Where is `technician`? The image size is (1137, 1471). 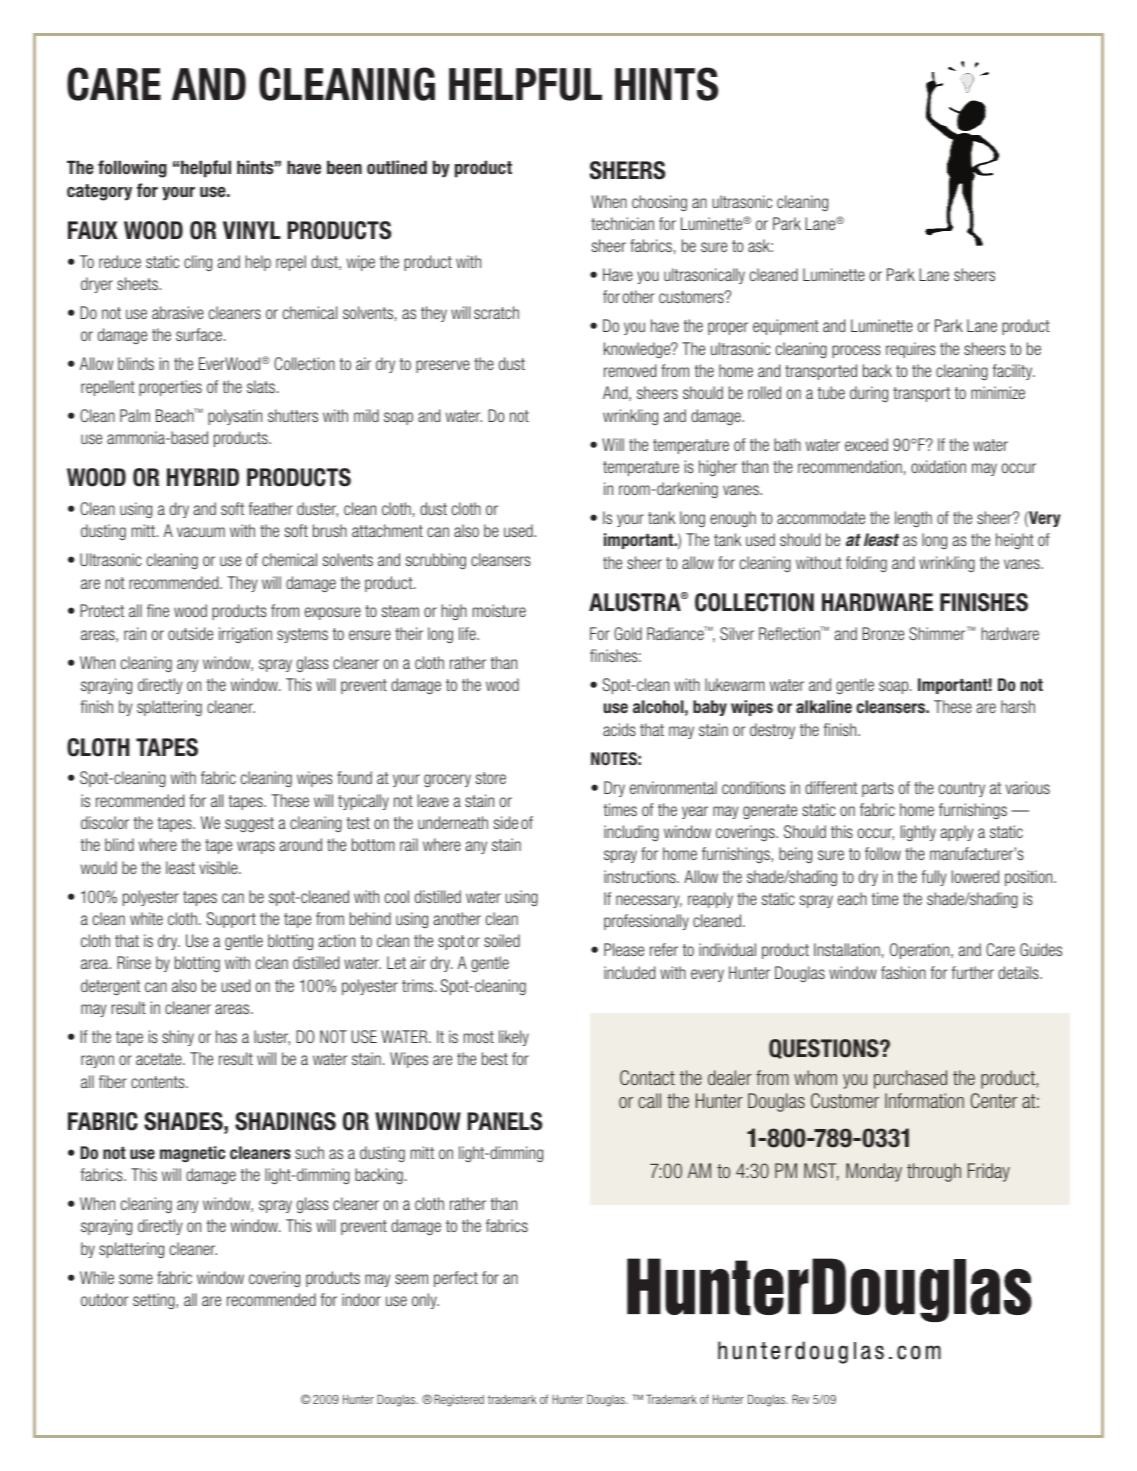
technician is located at coordinates (622, 223).
